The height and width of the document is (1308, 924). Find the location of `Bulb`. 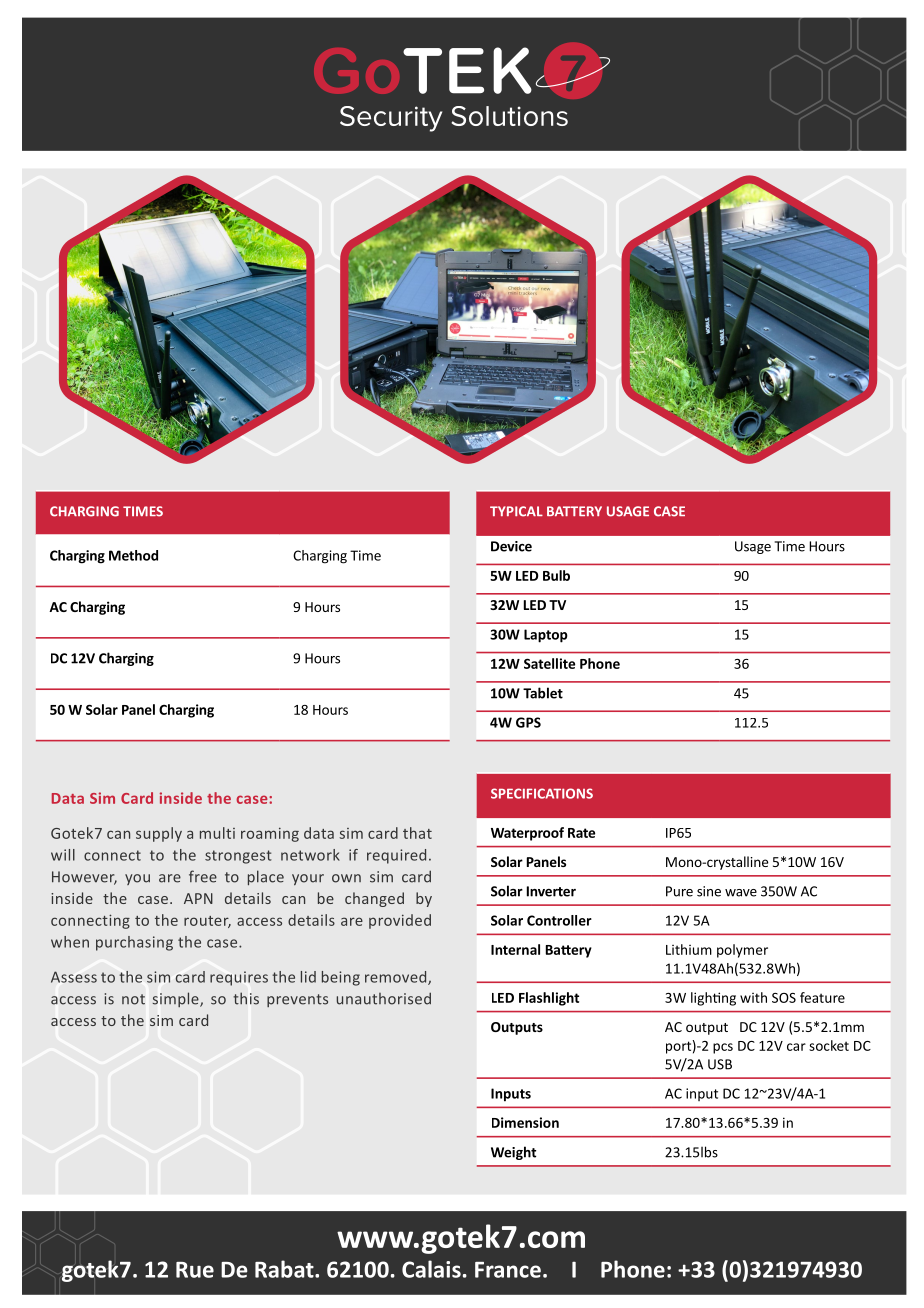

Bulb is located at coordinates (556, 575).
